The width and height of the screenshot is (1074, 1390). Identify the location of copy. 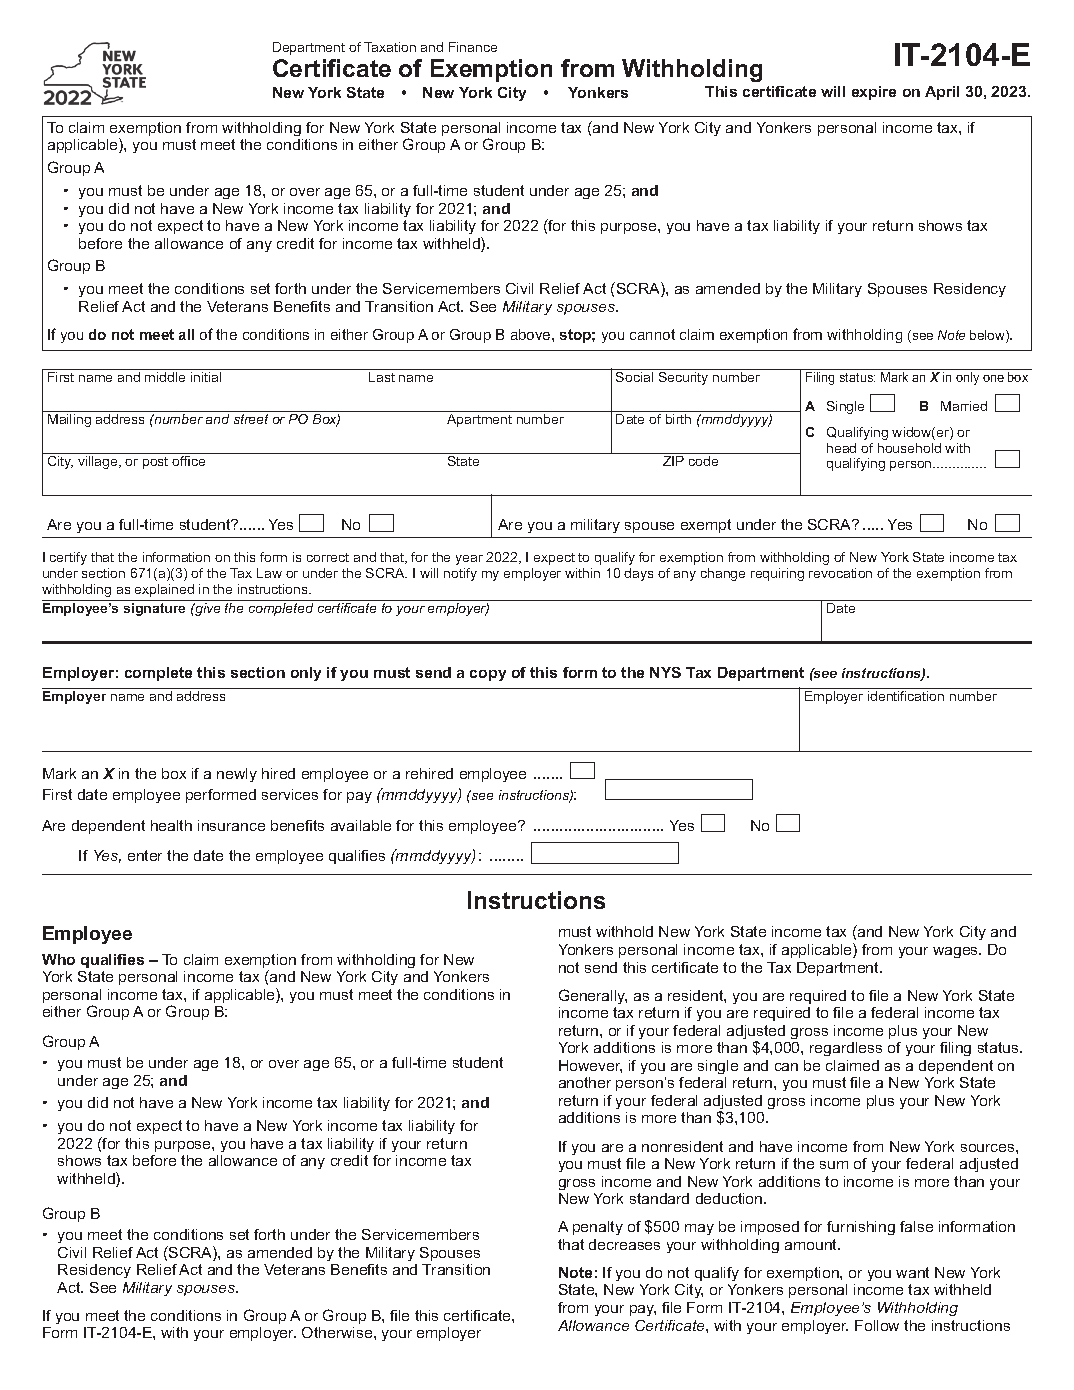
(488, 675).
